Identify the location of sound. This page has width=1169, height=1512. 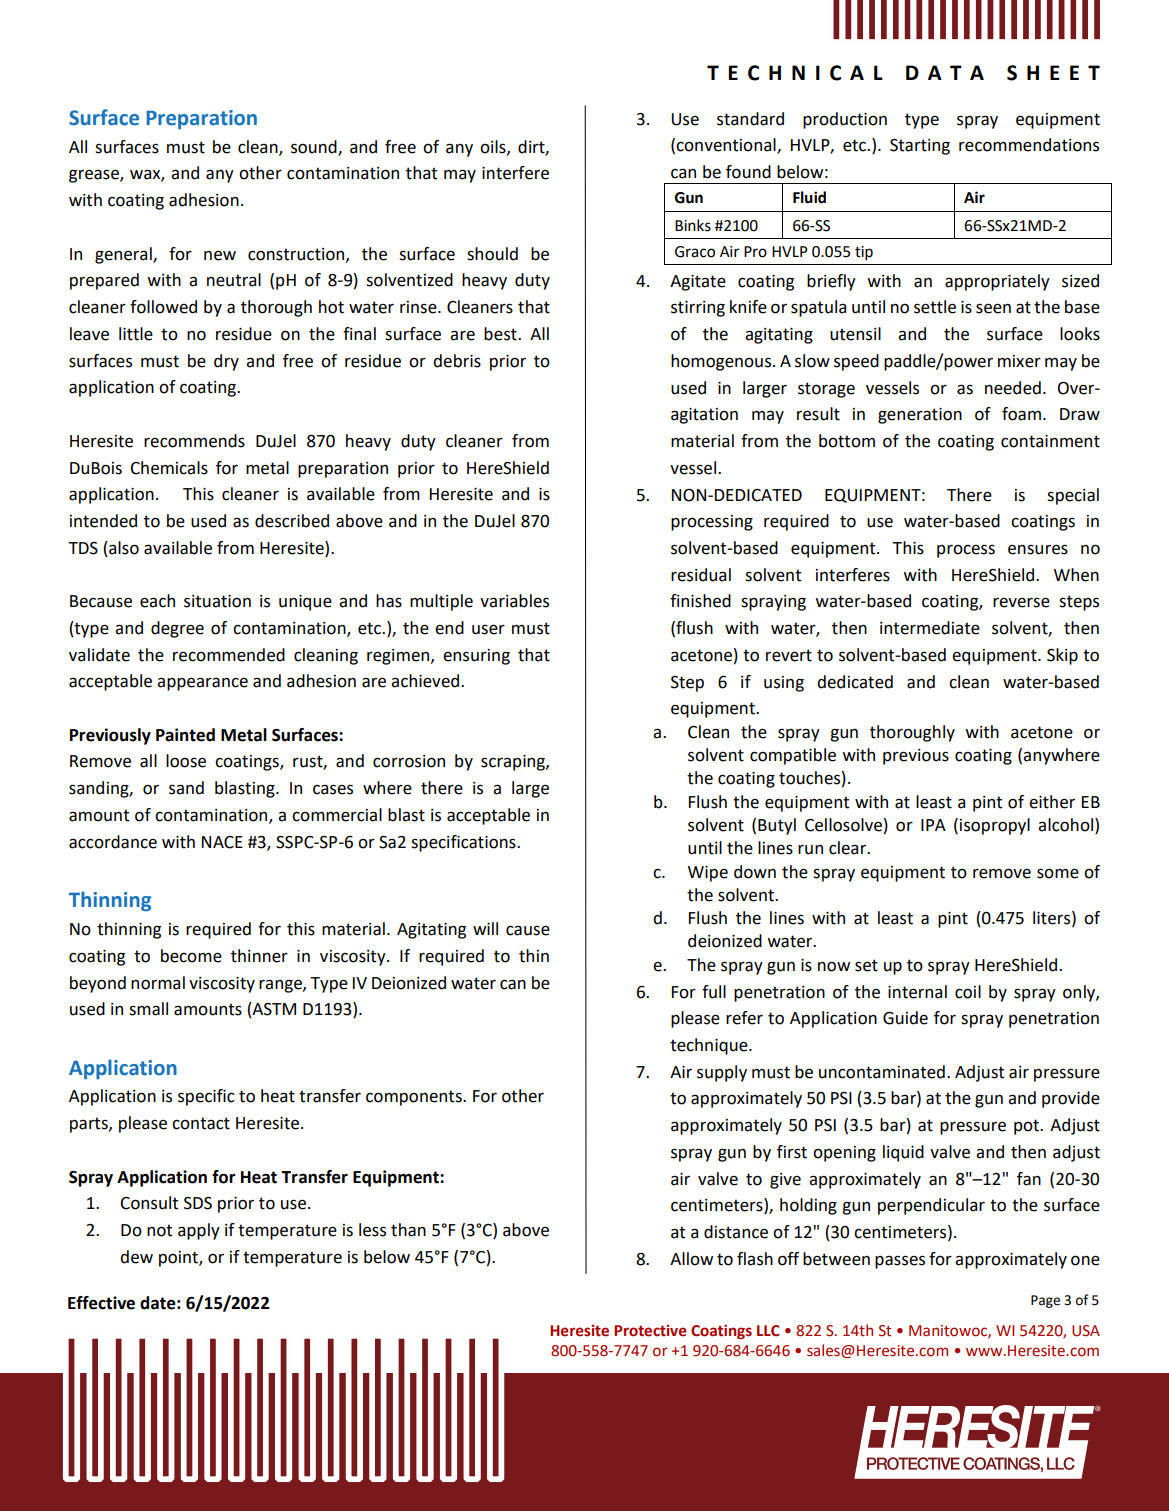
(315, 147).
